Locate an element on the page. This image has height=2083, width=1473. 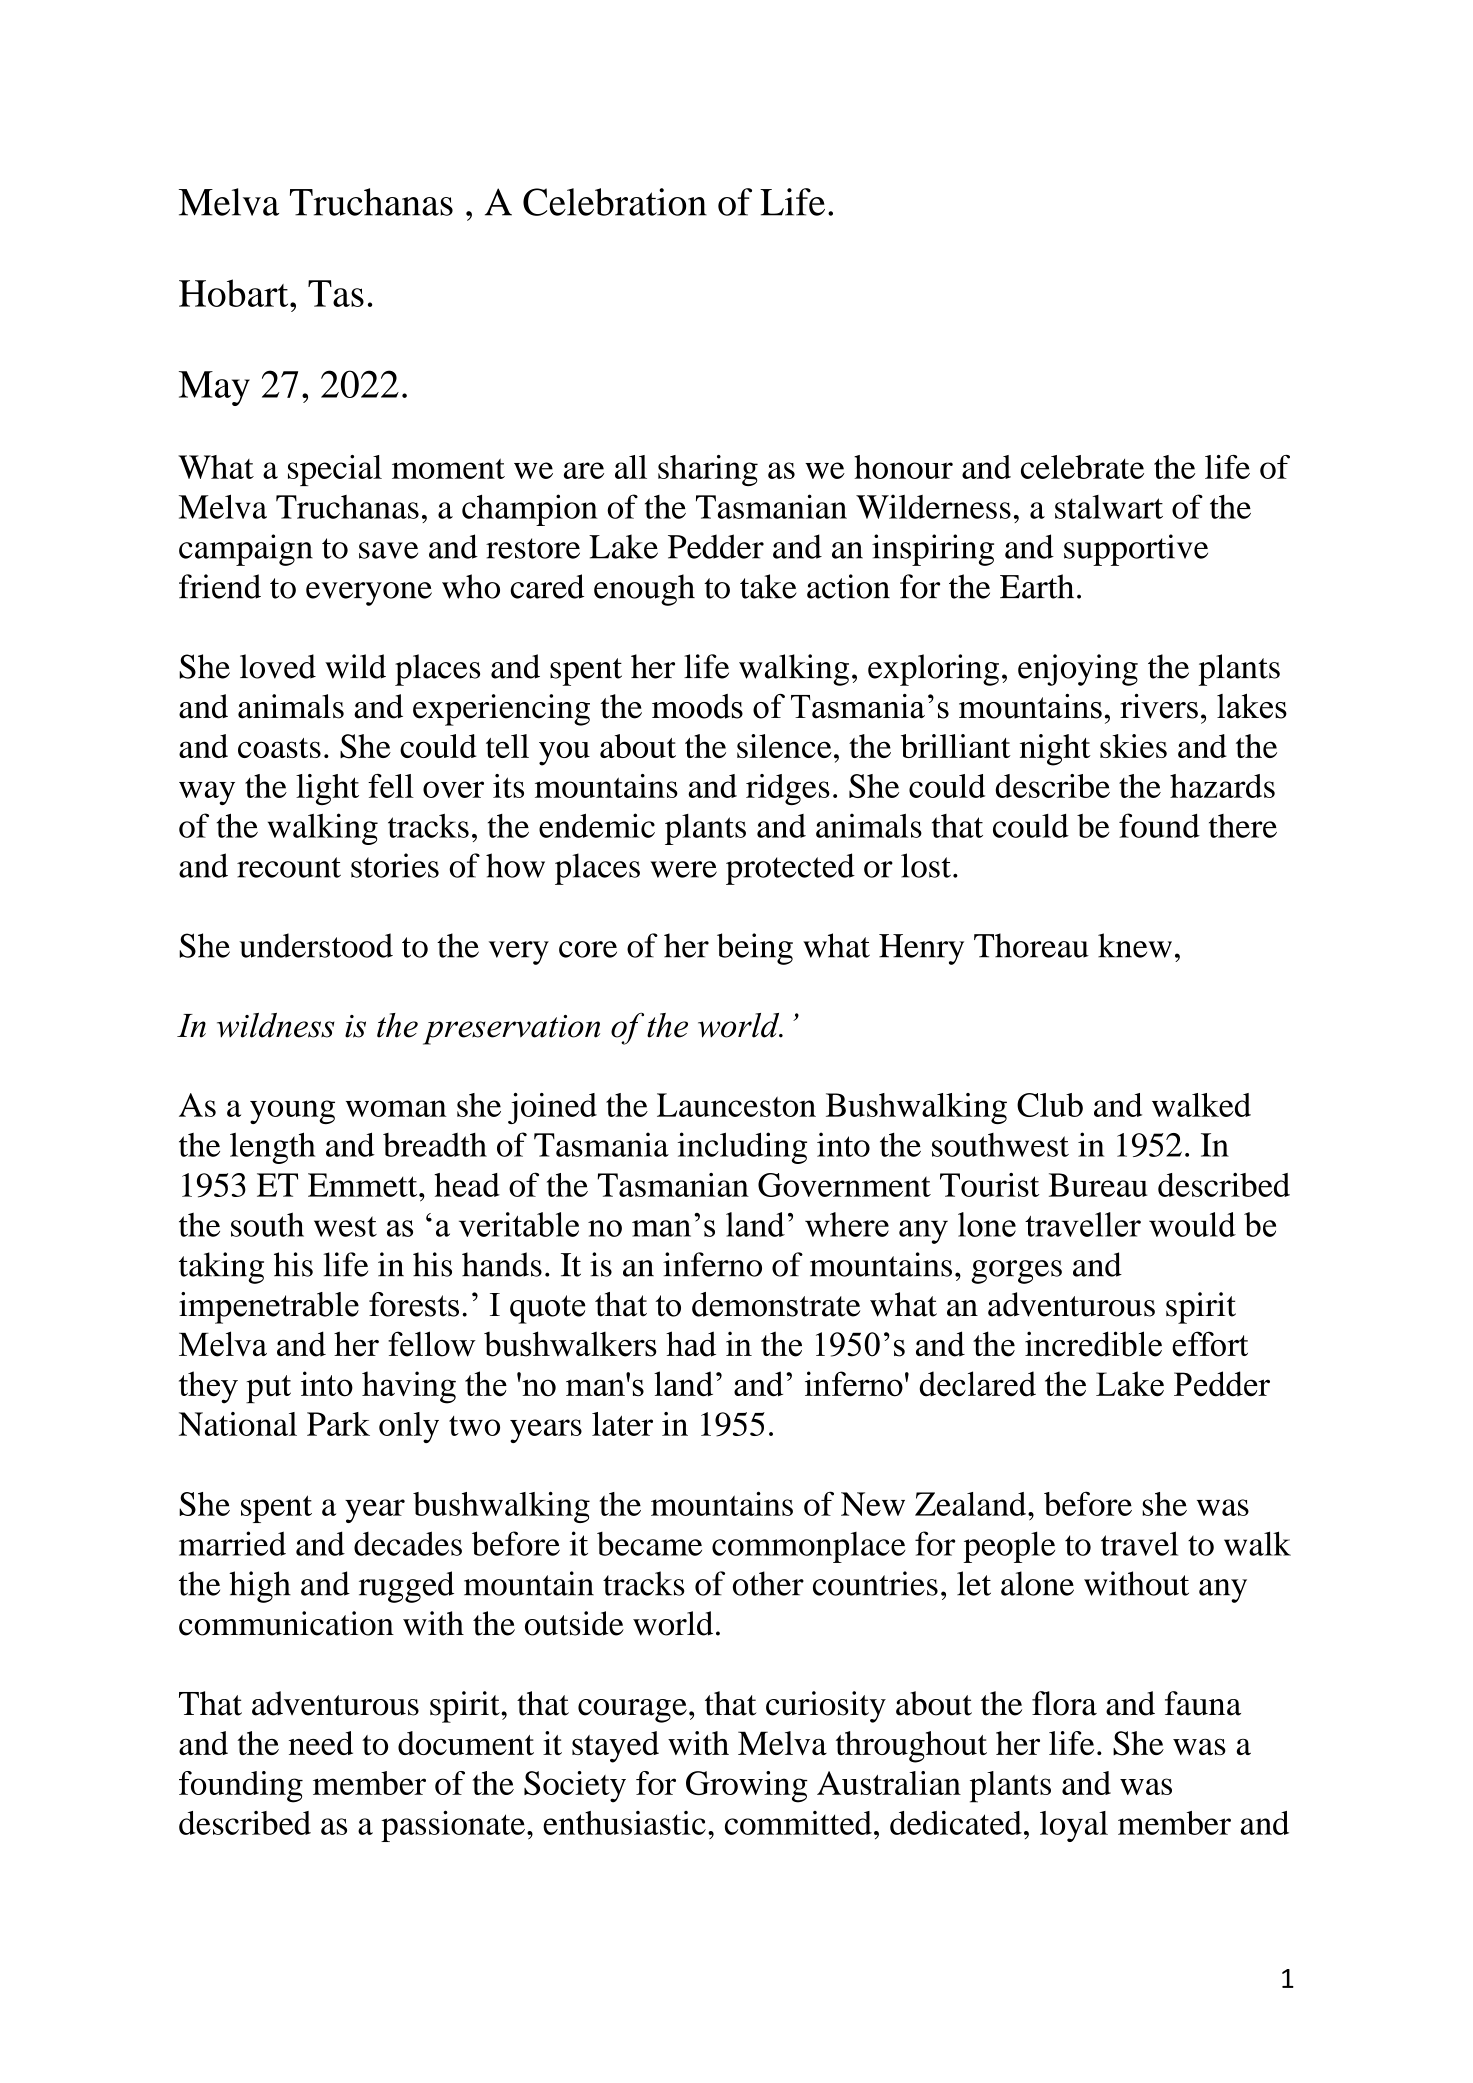
would is located at coordinates (1192, 1224).
